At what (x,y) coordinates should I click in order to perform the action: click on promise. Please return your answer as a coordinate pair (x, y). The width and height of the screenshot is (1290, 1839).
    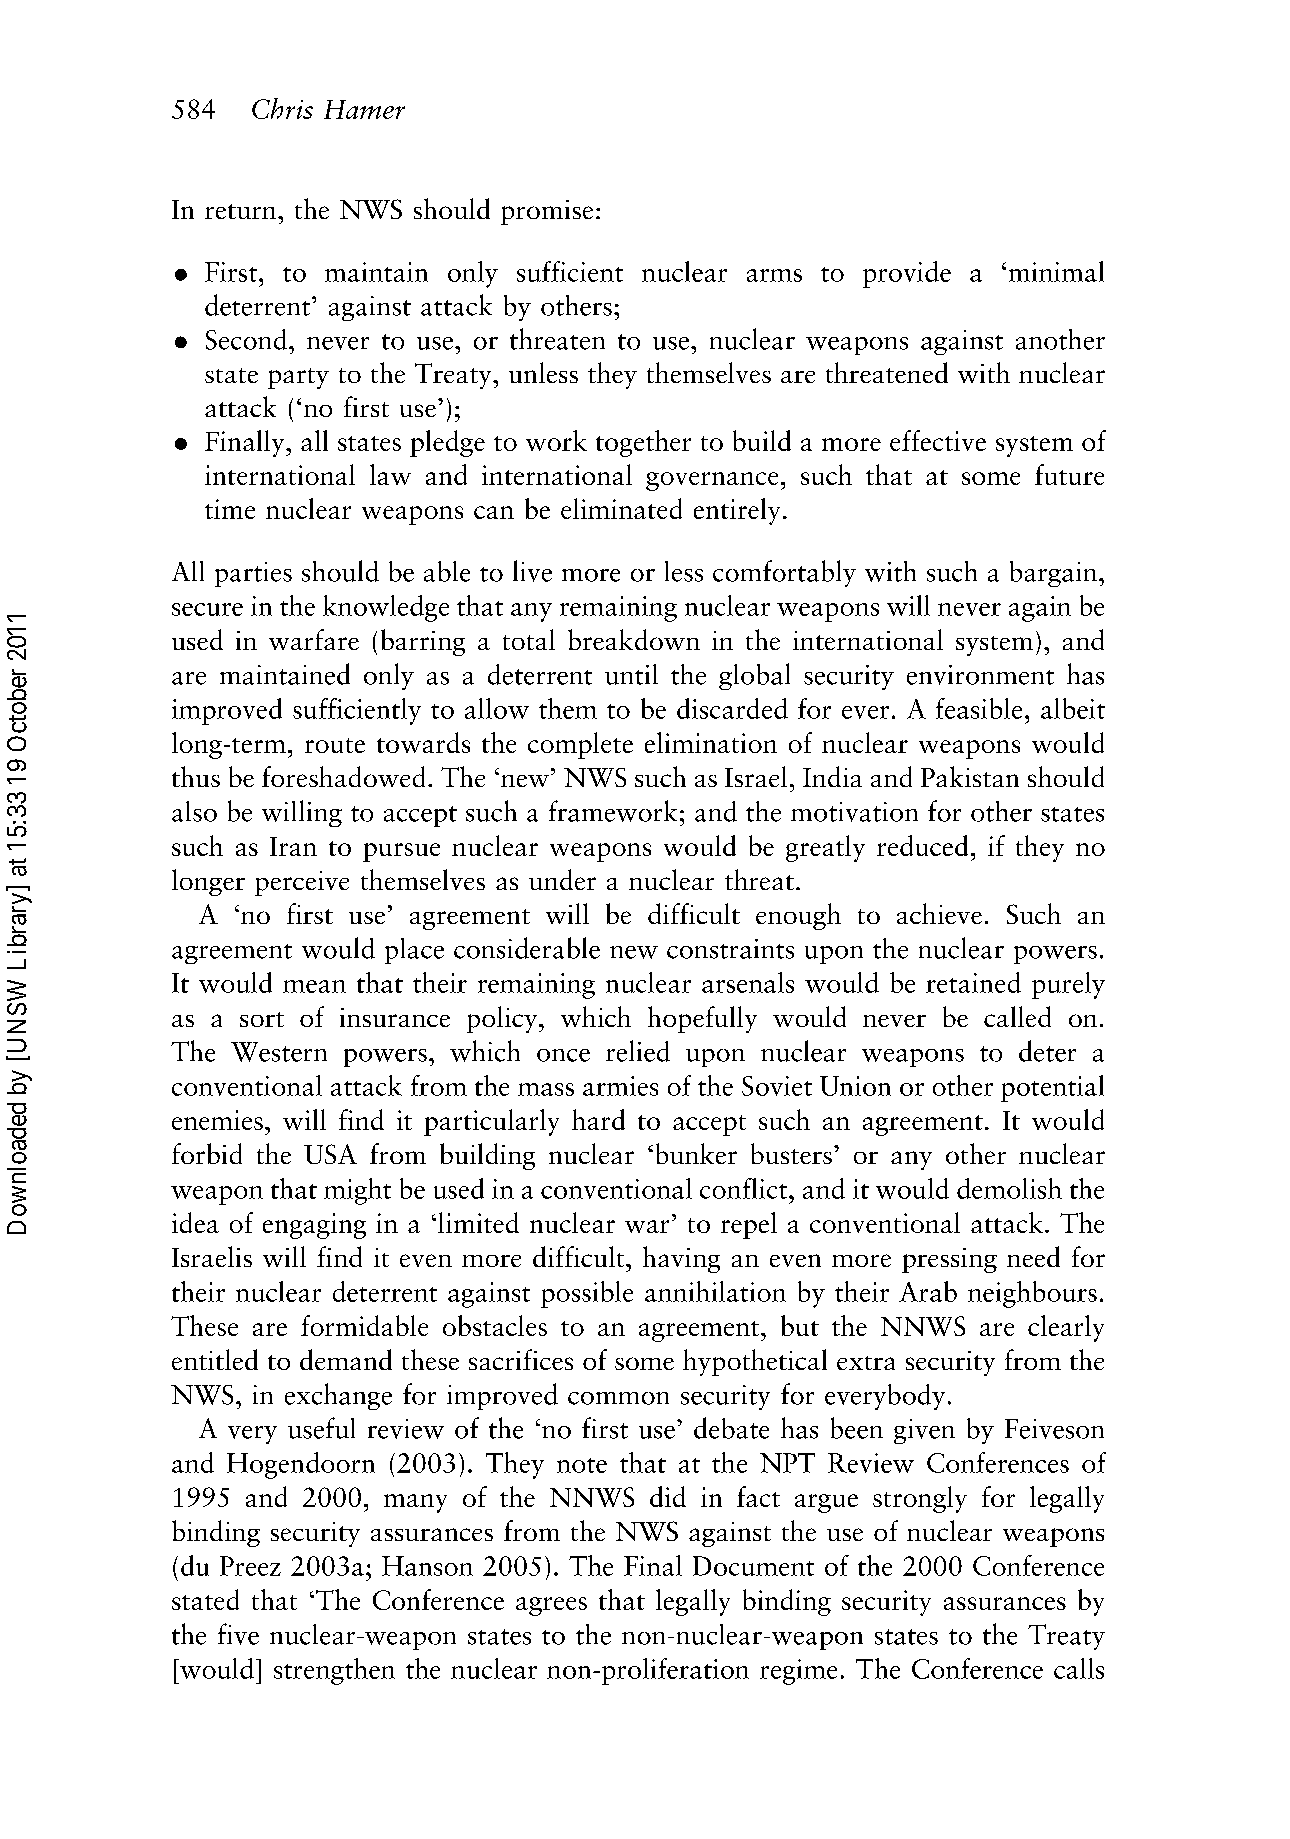
    Looking at the image, I should click on (547, 212).
